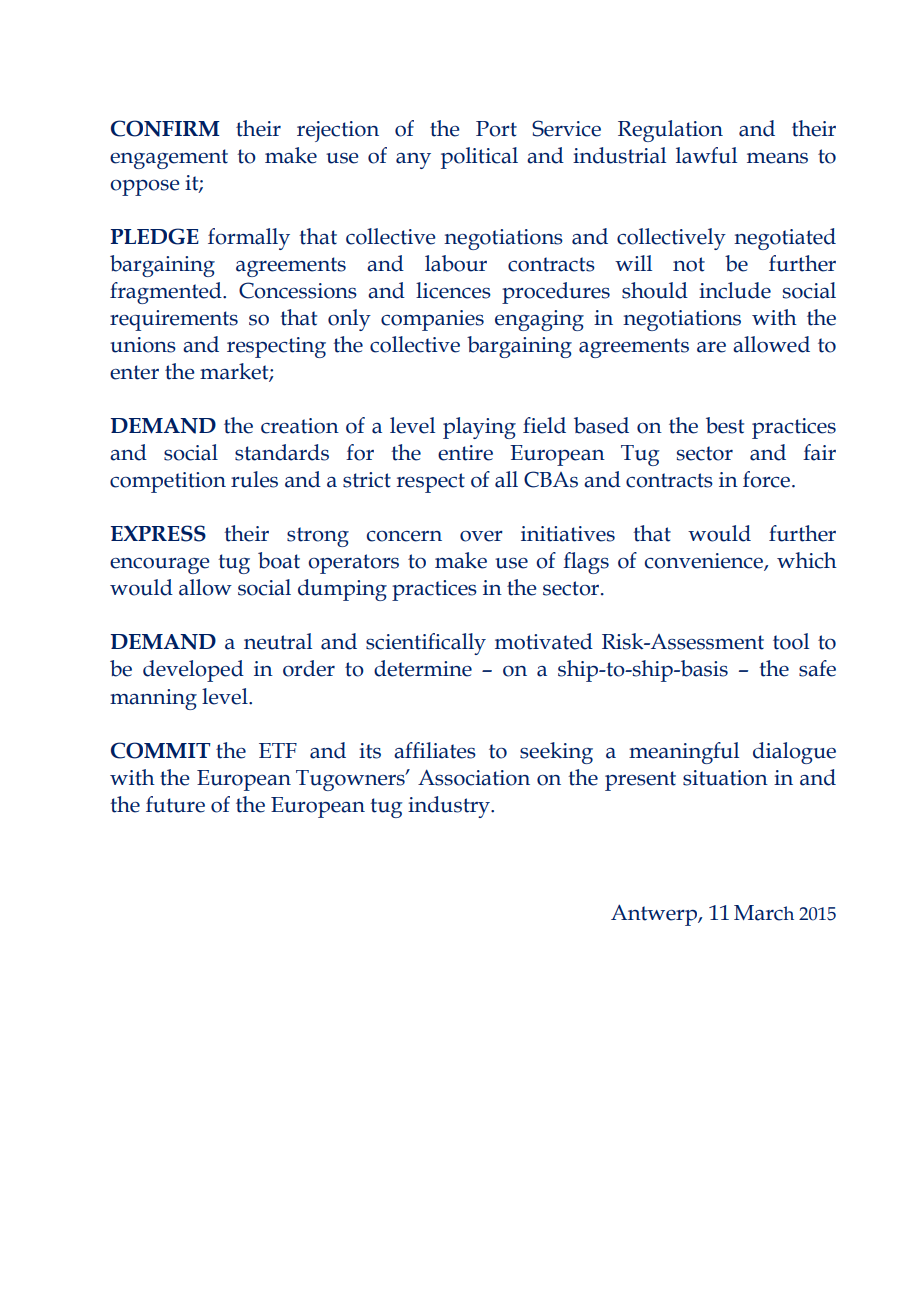 The width and height of the document is (924, 1308). What do you see at coordinates (768, 479) in the document?
I see `force` at bounding box center [768, 479].
